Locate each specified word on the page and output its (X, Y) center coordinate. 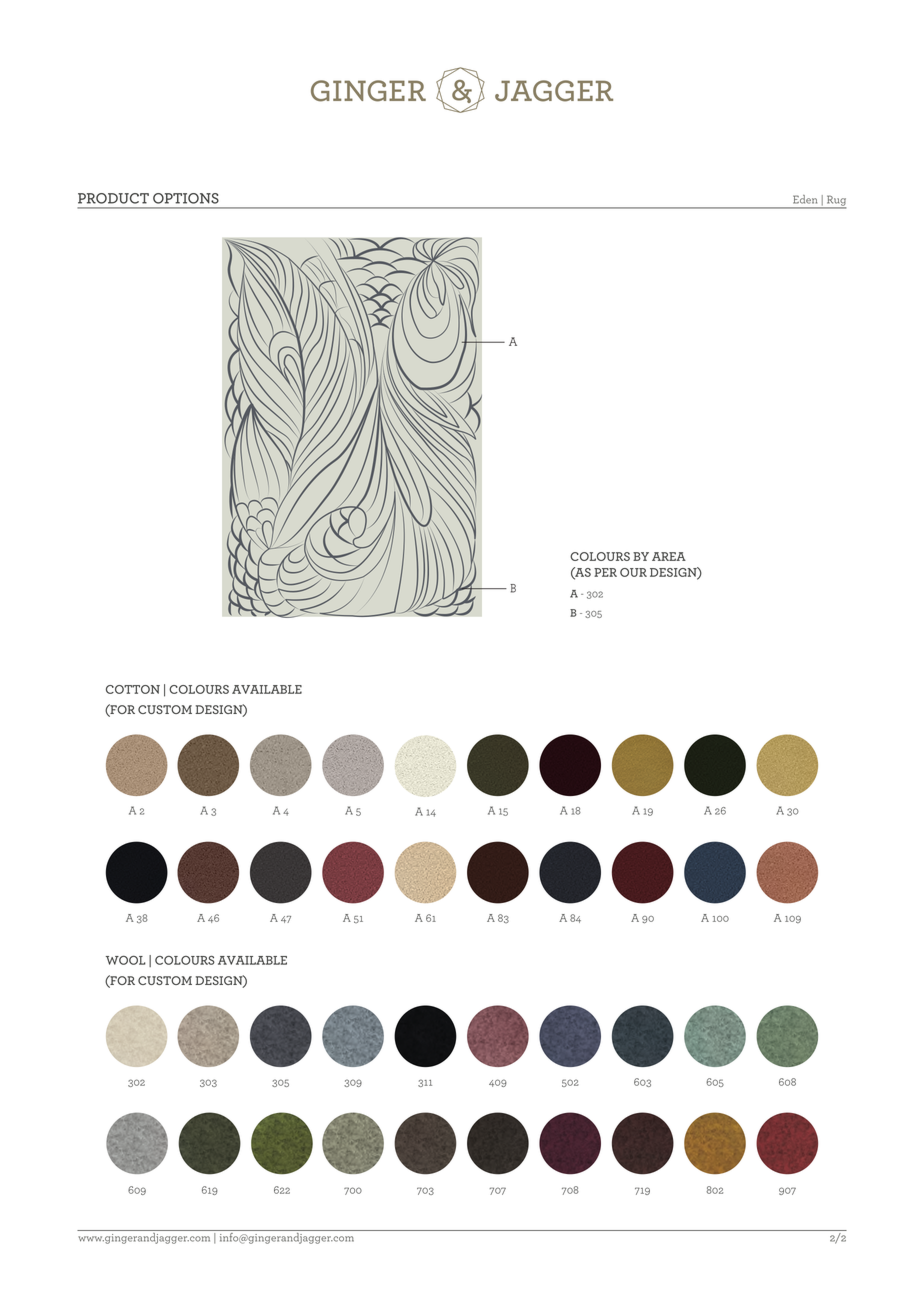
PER (605, 572)
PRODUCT (113, 198)
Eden (805, 199)
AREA (669, 556)
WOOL (126, 960)
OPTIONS (186, 198)
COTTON (133, 689)
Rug (835, 201)
